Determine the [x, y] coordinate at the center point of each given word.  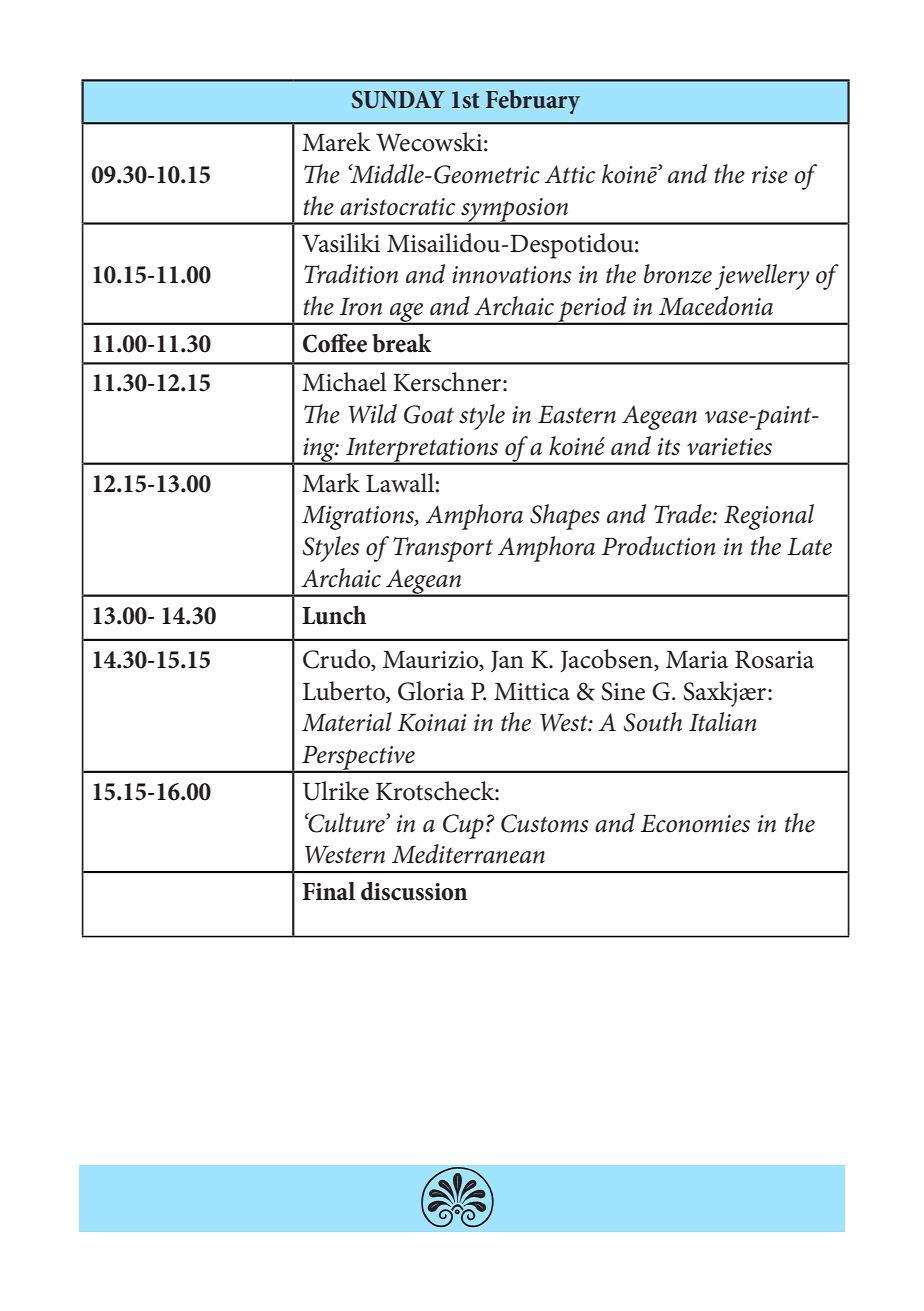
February [533, 102]
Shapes [565, 517]
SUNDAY [398, 99]
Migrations [359, 518]
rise [770, 175]
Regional [769, 517]
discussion [414, 891]
